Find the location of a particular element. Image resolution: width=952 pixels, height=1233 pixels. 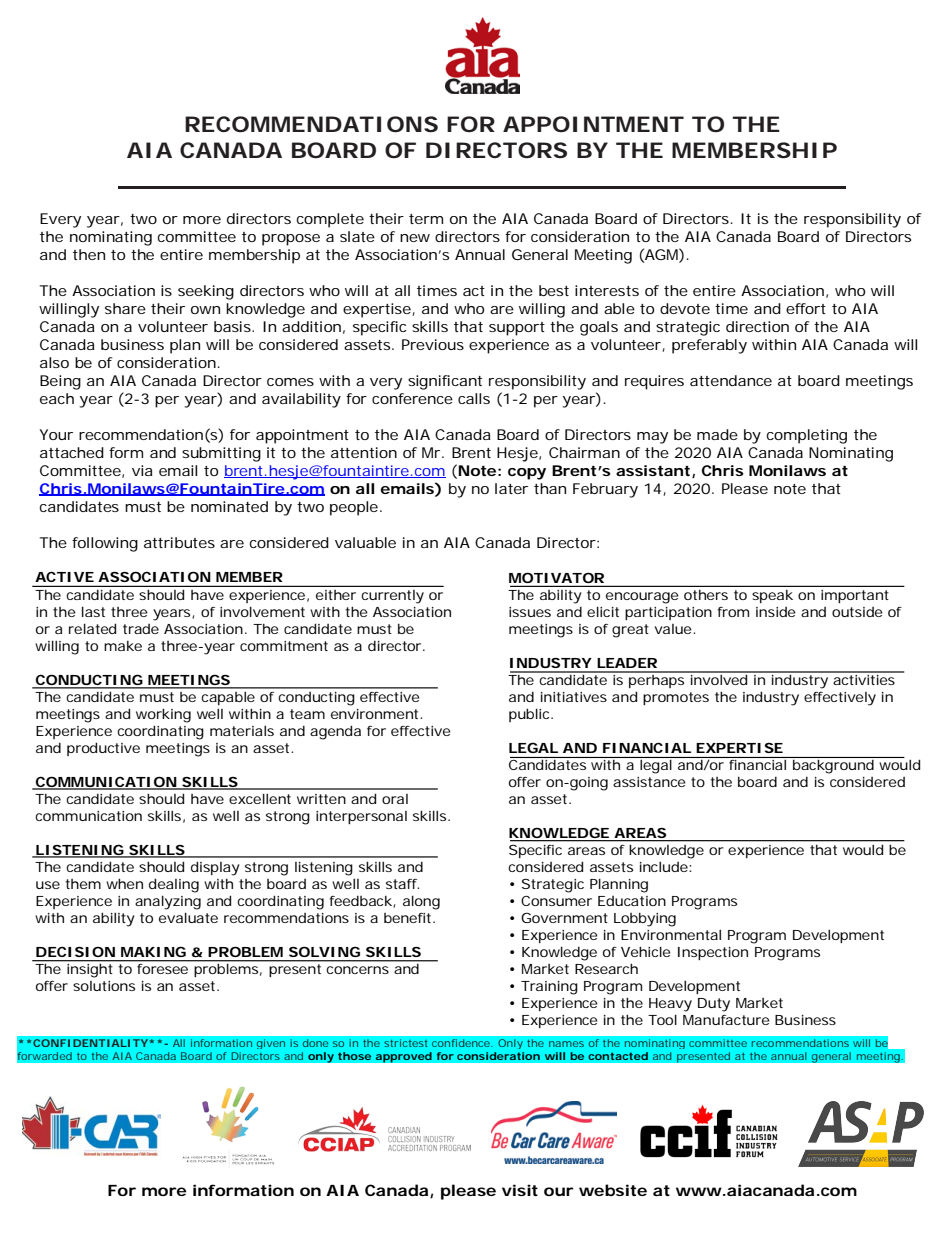

others is located at coordinates (706, 595).
